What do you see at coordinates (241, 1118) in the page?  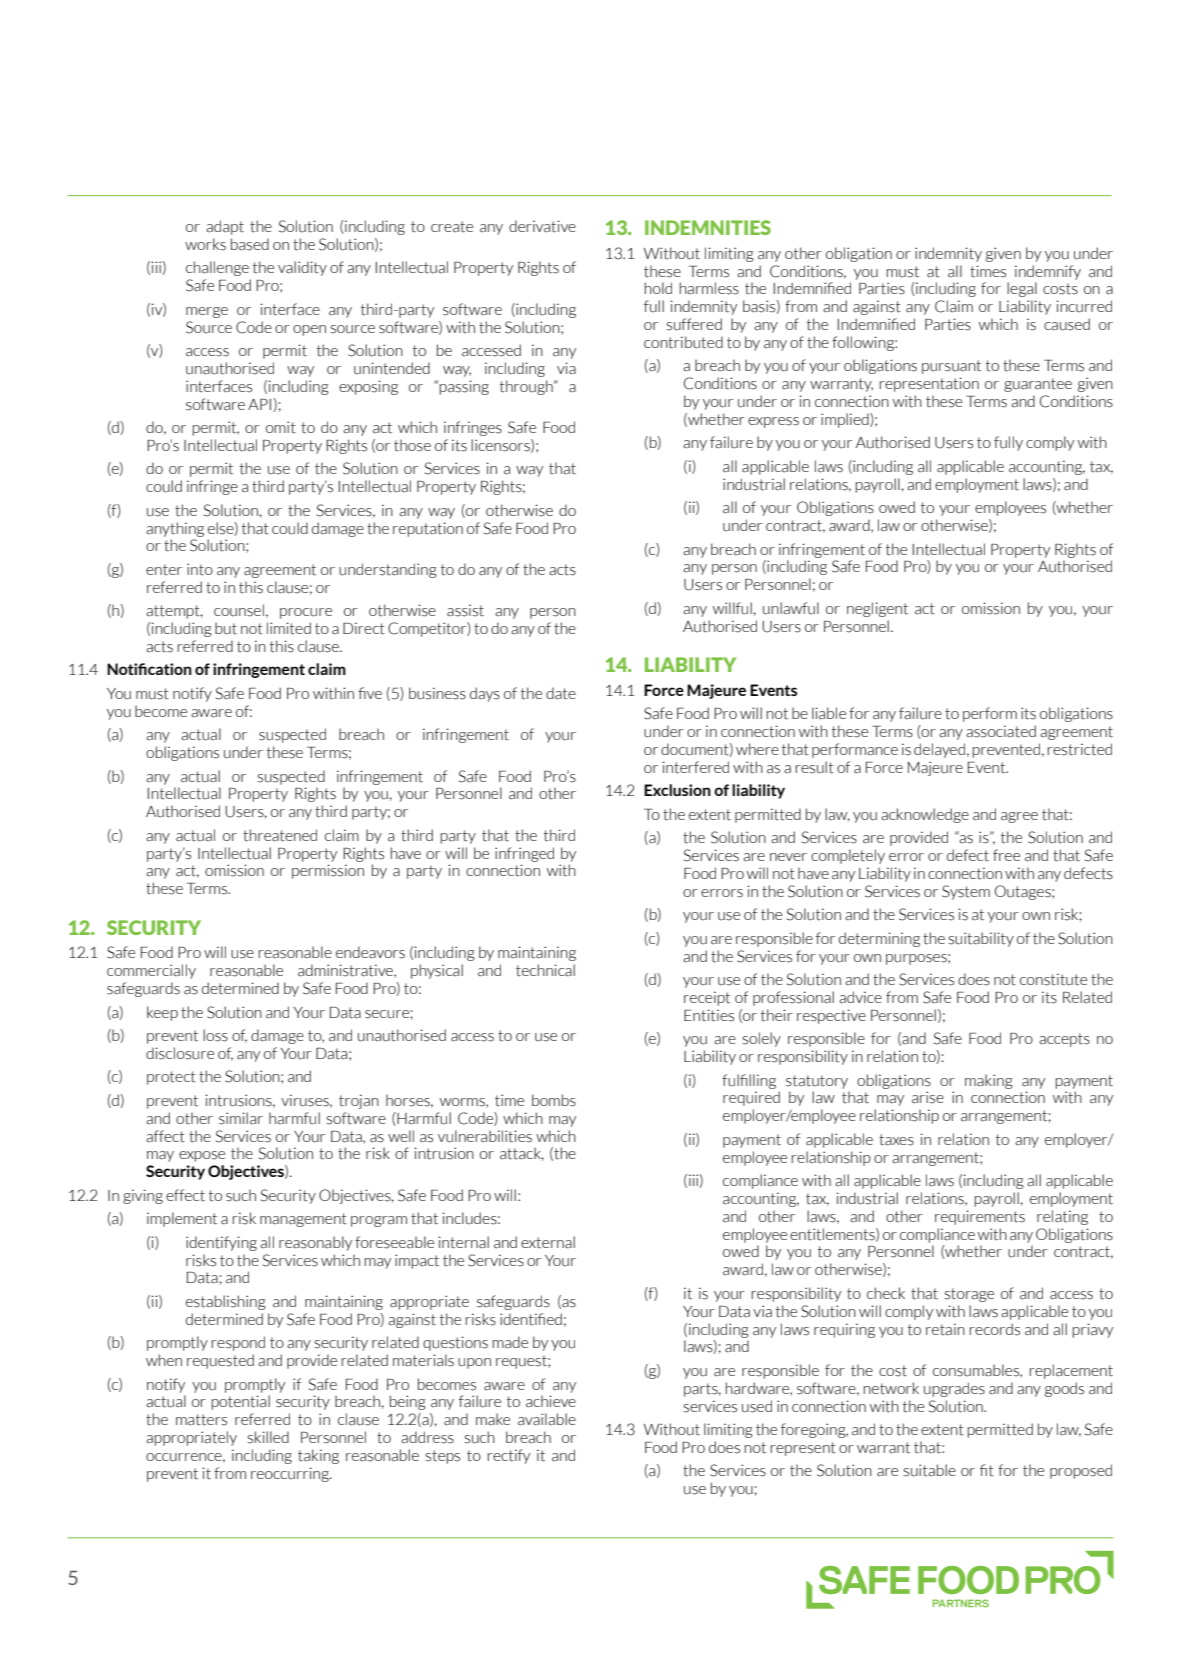 I see `similar` at bounding box center [241, 1118].
